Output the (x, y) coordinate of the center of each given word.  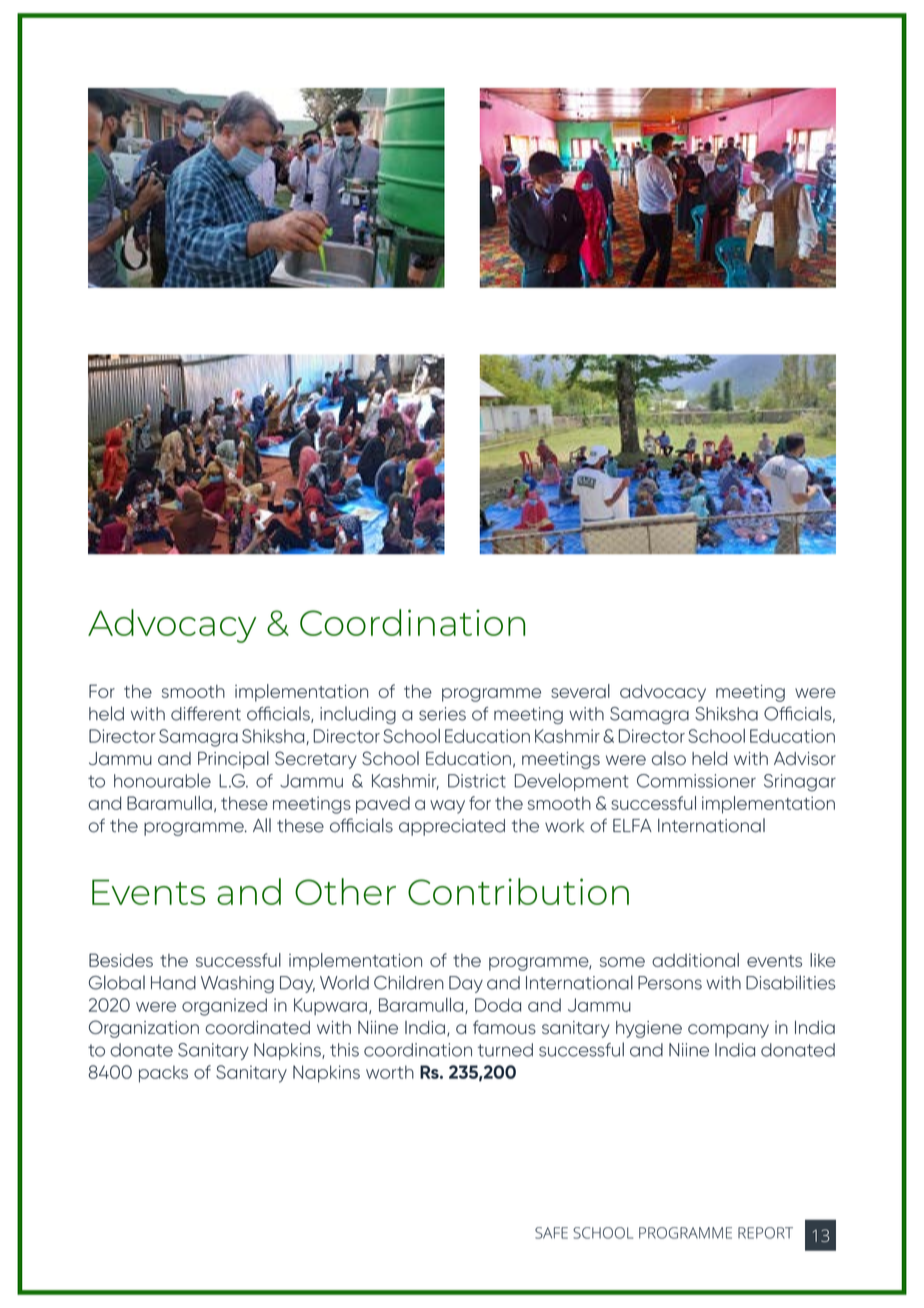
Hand (173, 983)
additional (695, 960)
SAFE (551, 1233)
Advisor (805, 758)
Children (409, 982)
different (206, 713)
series (442, 714)
